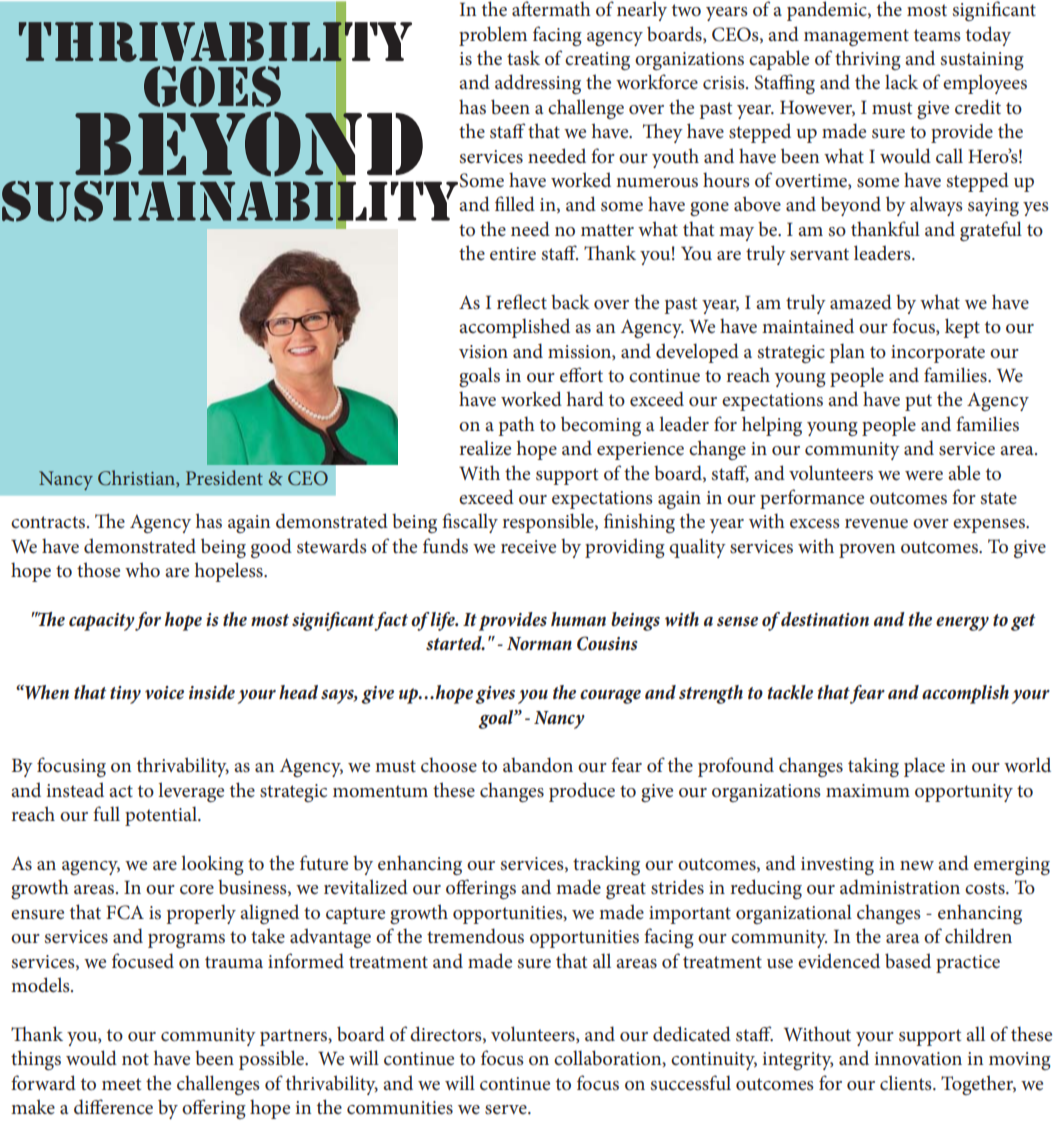 This page has height=1131, width=1064. Describe the element at coordinates (572, 374) in the page. I see `eff` at that location.
